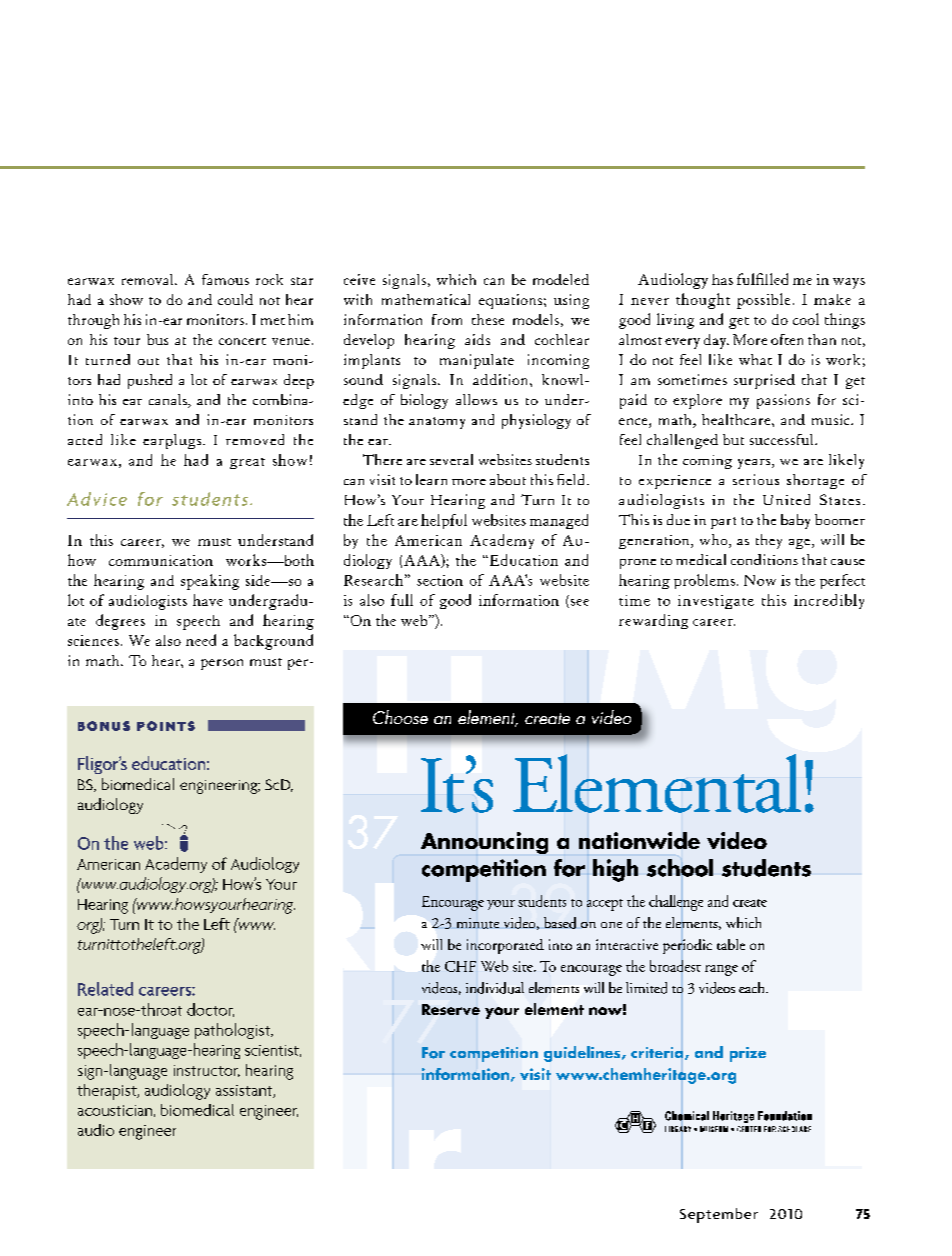 The width and height of the image is (952, 1256). Describe the element at coordinates (447, 319) in the image. I see `from` at that location.
